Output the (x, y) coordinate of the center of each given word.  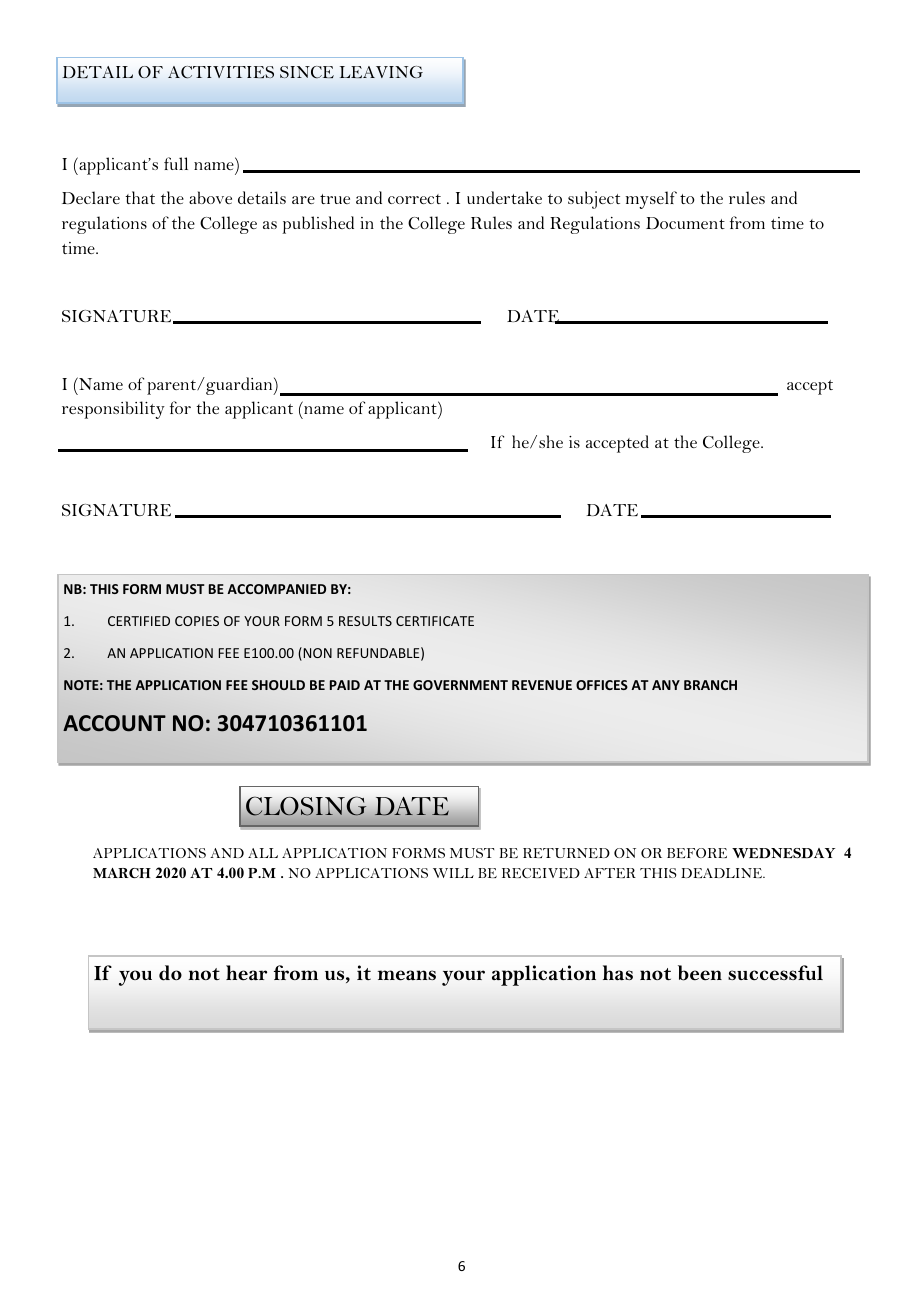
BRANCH (710, 685)
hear (246, 973)
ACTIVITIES (221, 72)
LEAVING (381, 72)
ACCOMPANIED (276, 589)
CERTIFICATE (435, 621)
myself (651, 200)
